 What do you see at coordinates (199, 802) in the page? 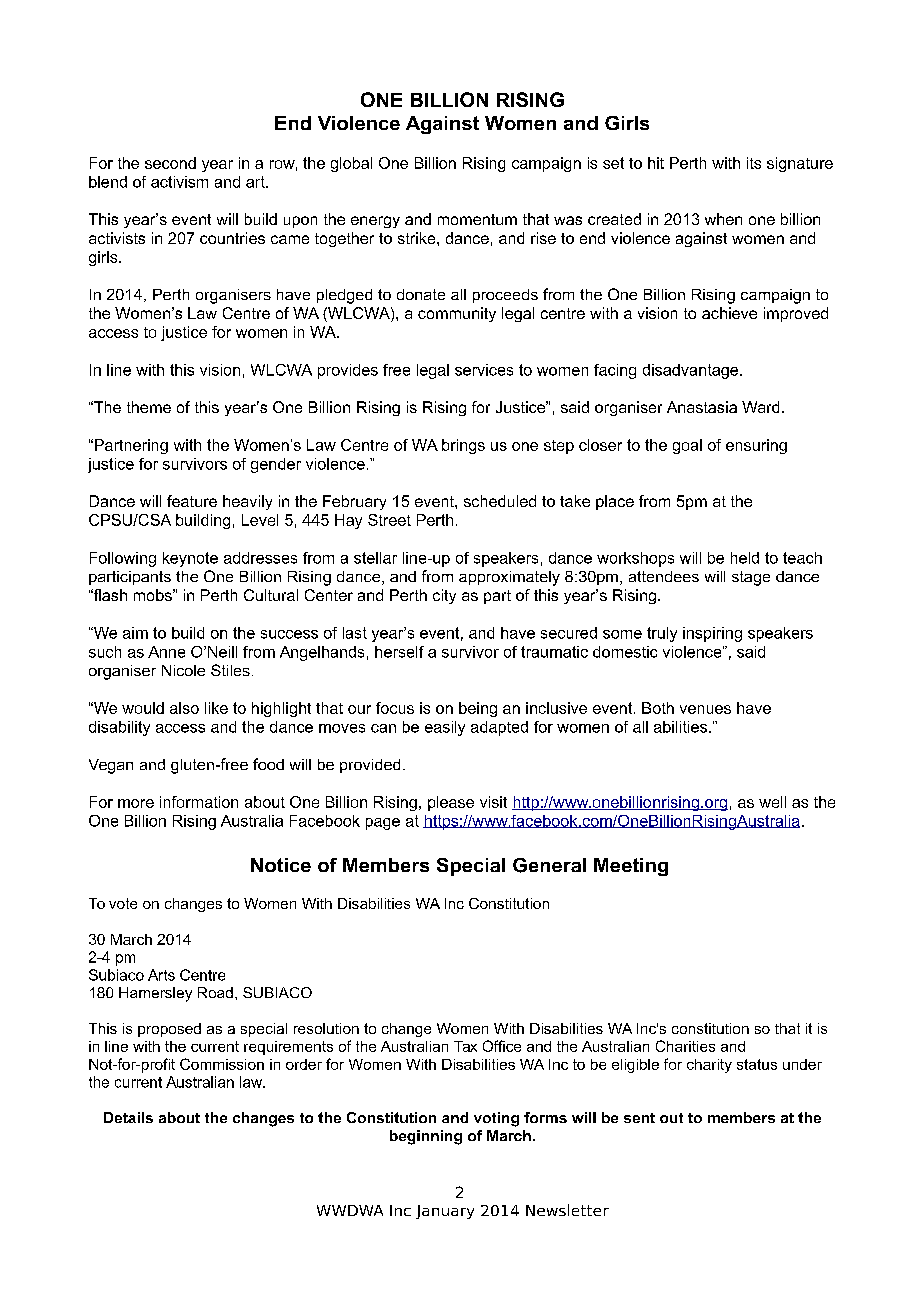
I see `information` at bounding box center [199, 802].
